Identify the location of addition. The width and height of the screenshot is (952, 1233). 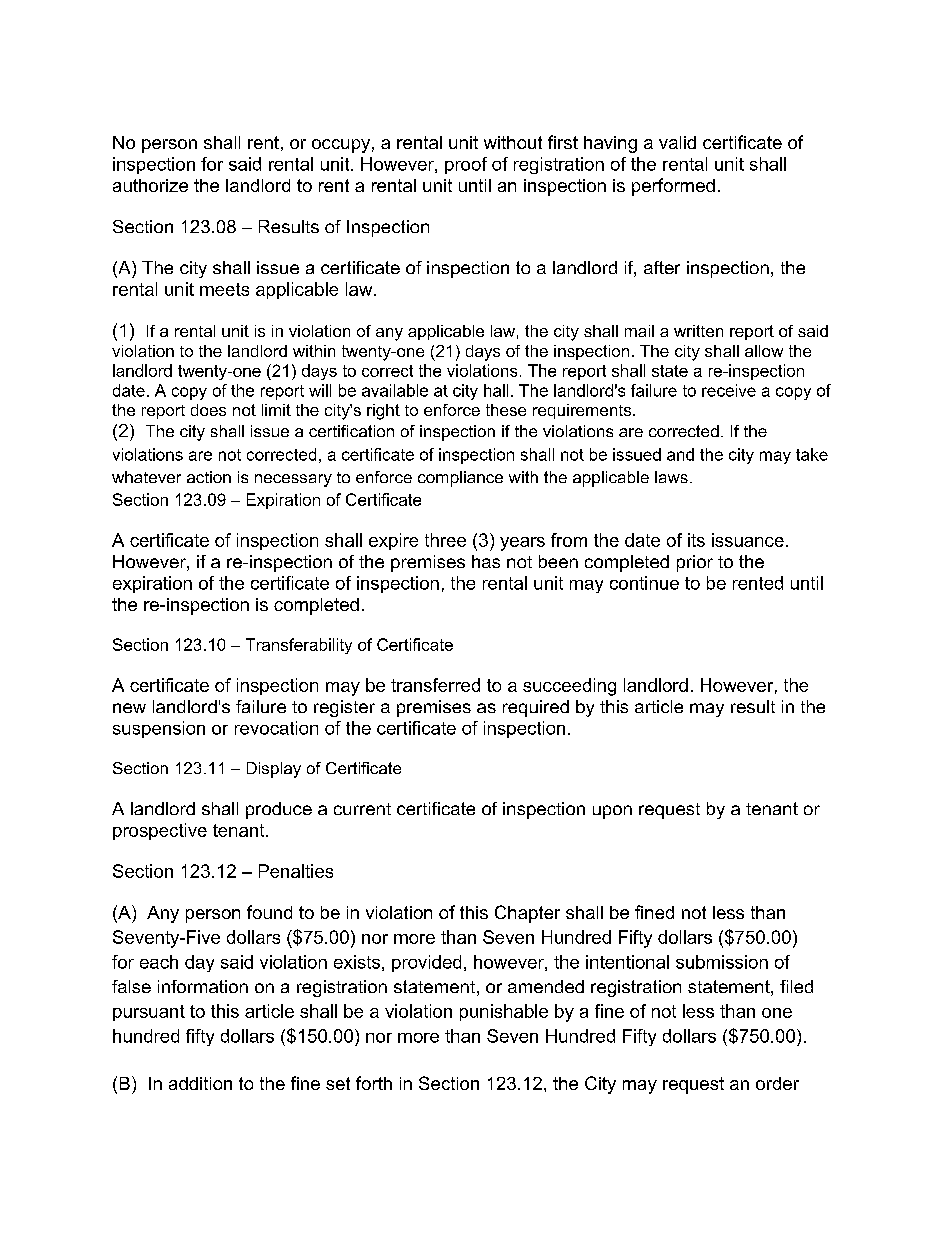
(200, 1083).
